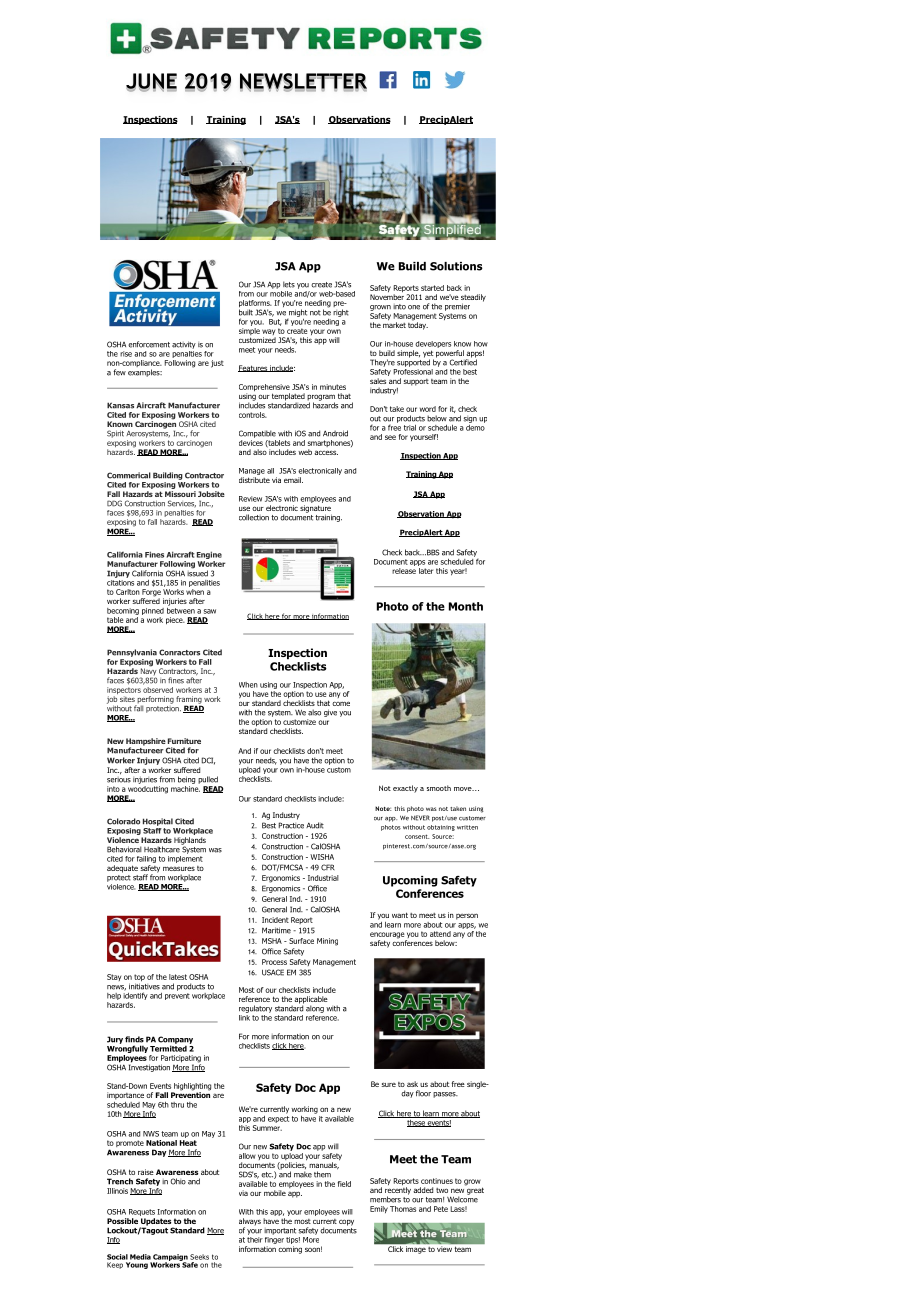 This page has height=1308, width=924. What do you see at coordinates (456, 266) in the page?
I see `Solutions` at bounding box center [456, 266].
